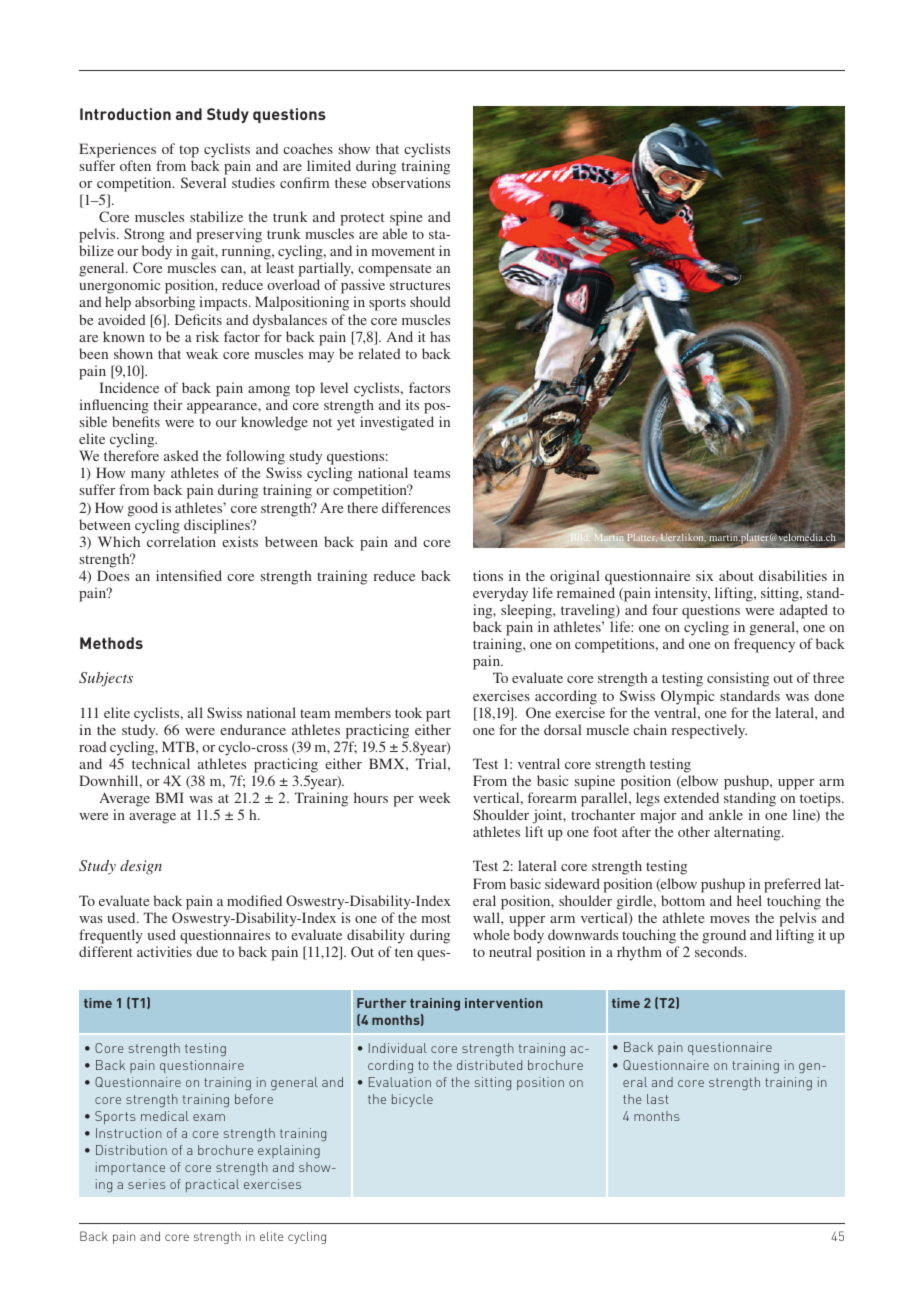 This screenshot has width=924, height=1308. I want to click on ankle, so click(726, 814).
